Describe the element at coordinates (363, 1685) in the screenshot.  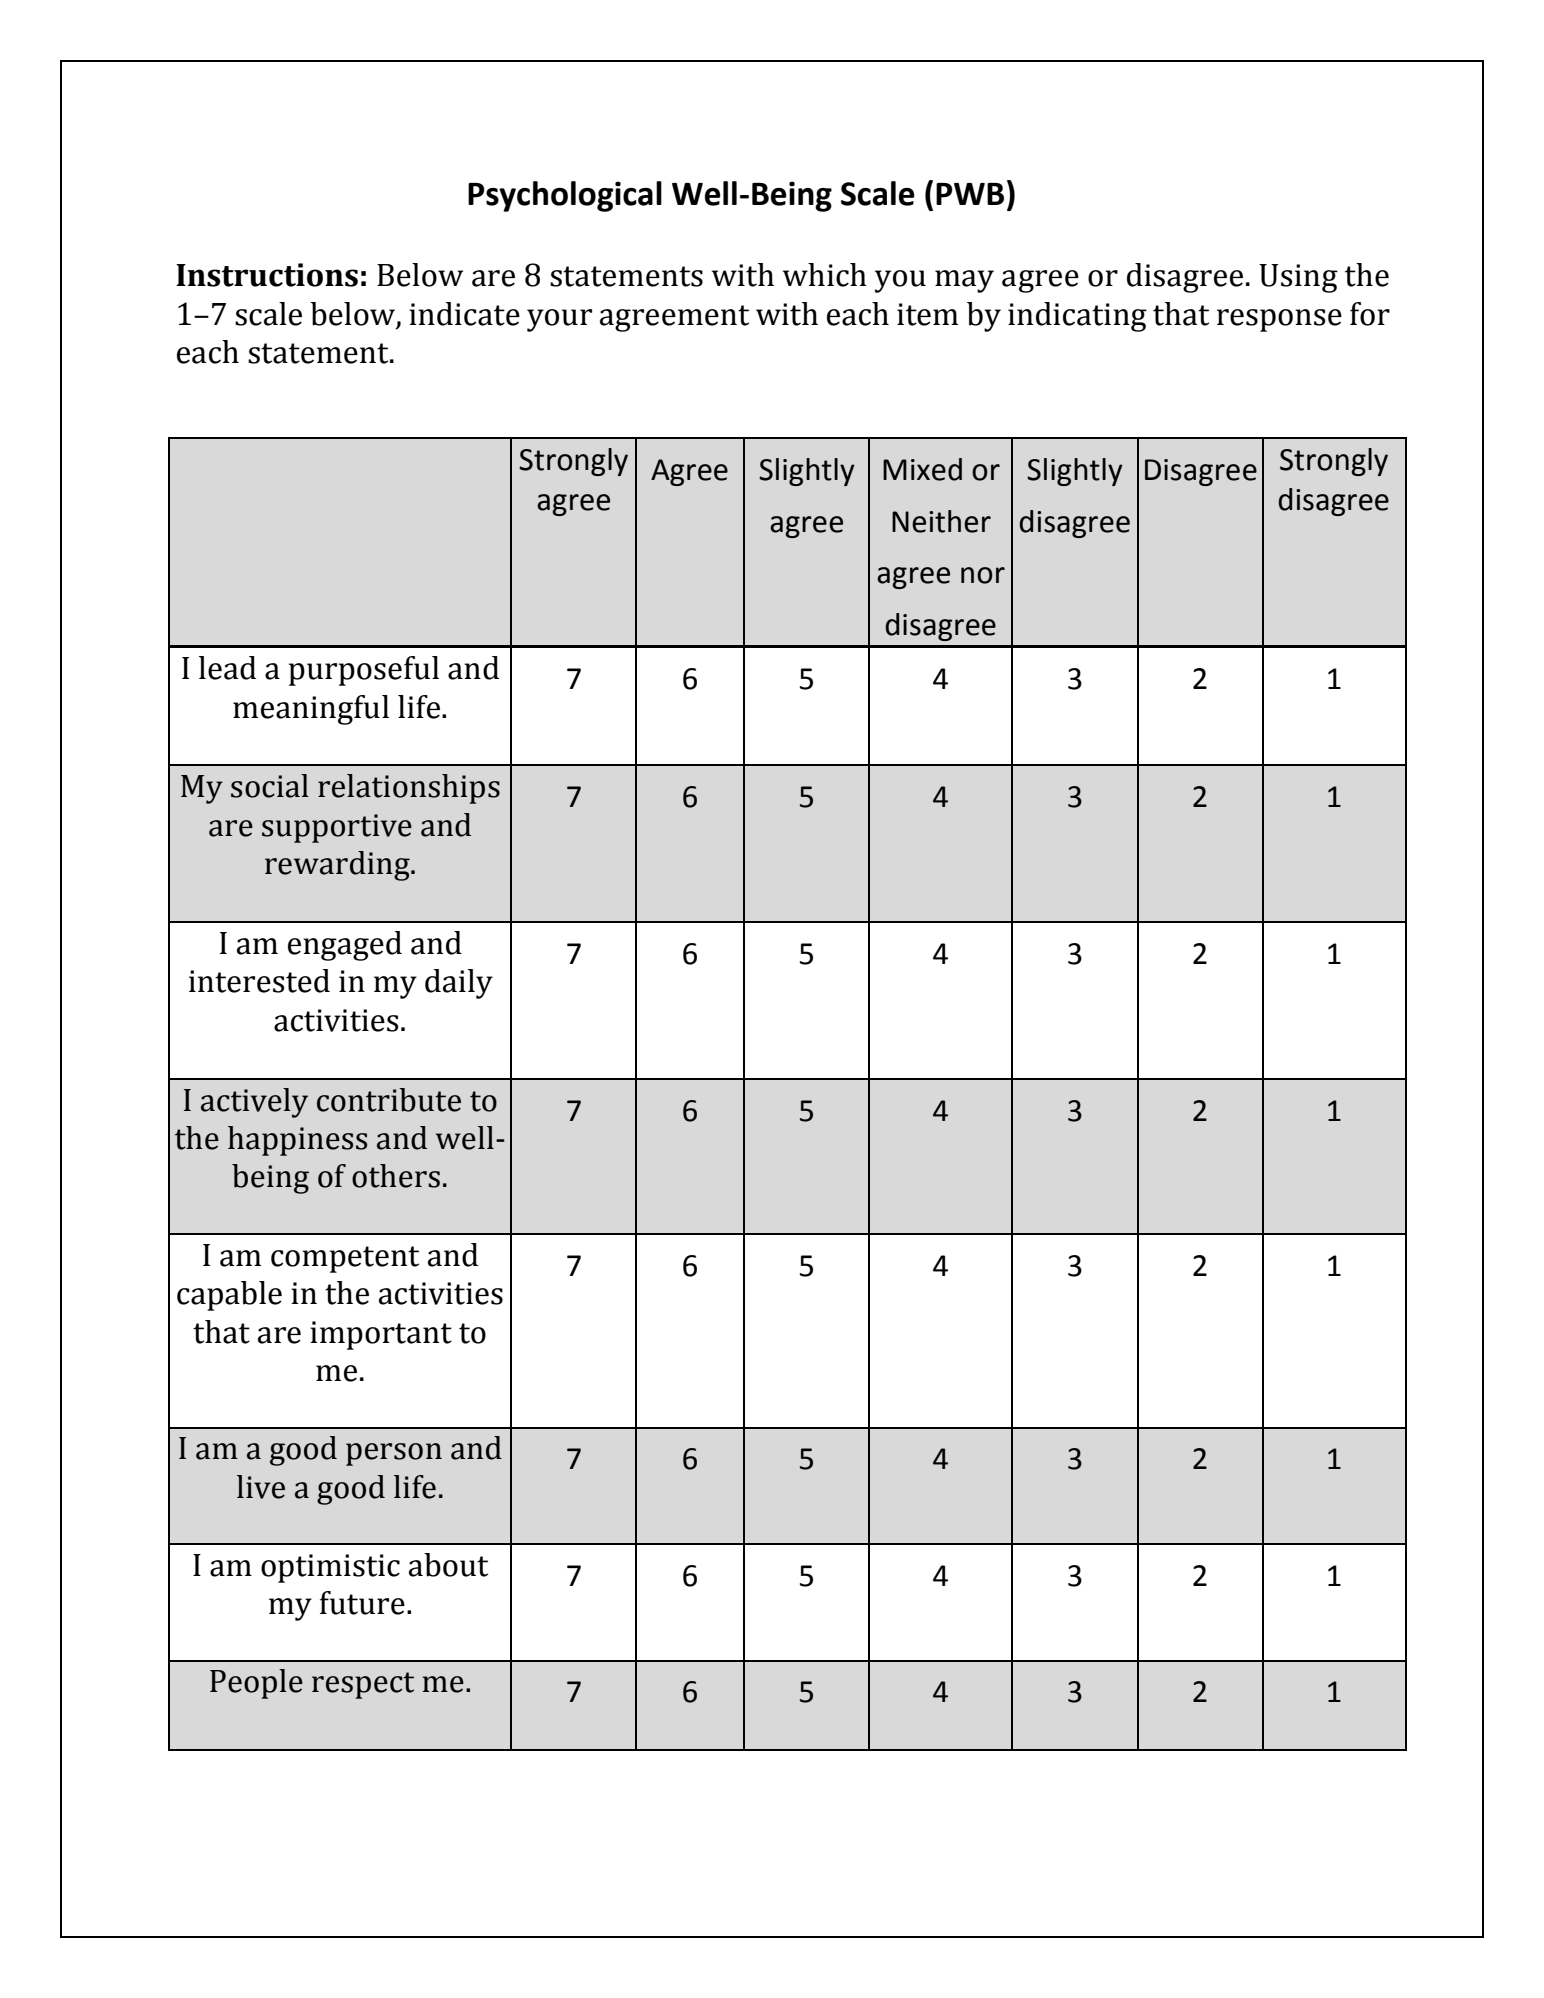
I see `respect` at that location.
